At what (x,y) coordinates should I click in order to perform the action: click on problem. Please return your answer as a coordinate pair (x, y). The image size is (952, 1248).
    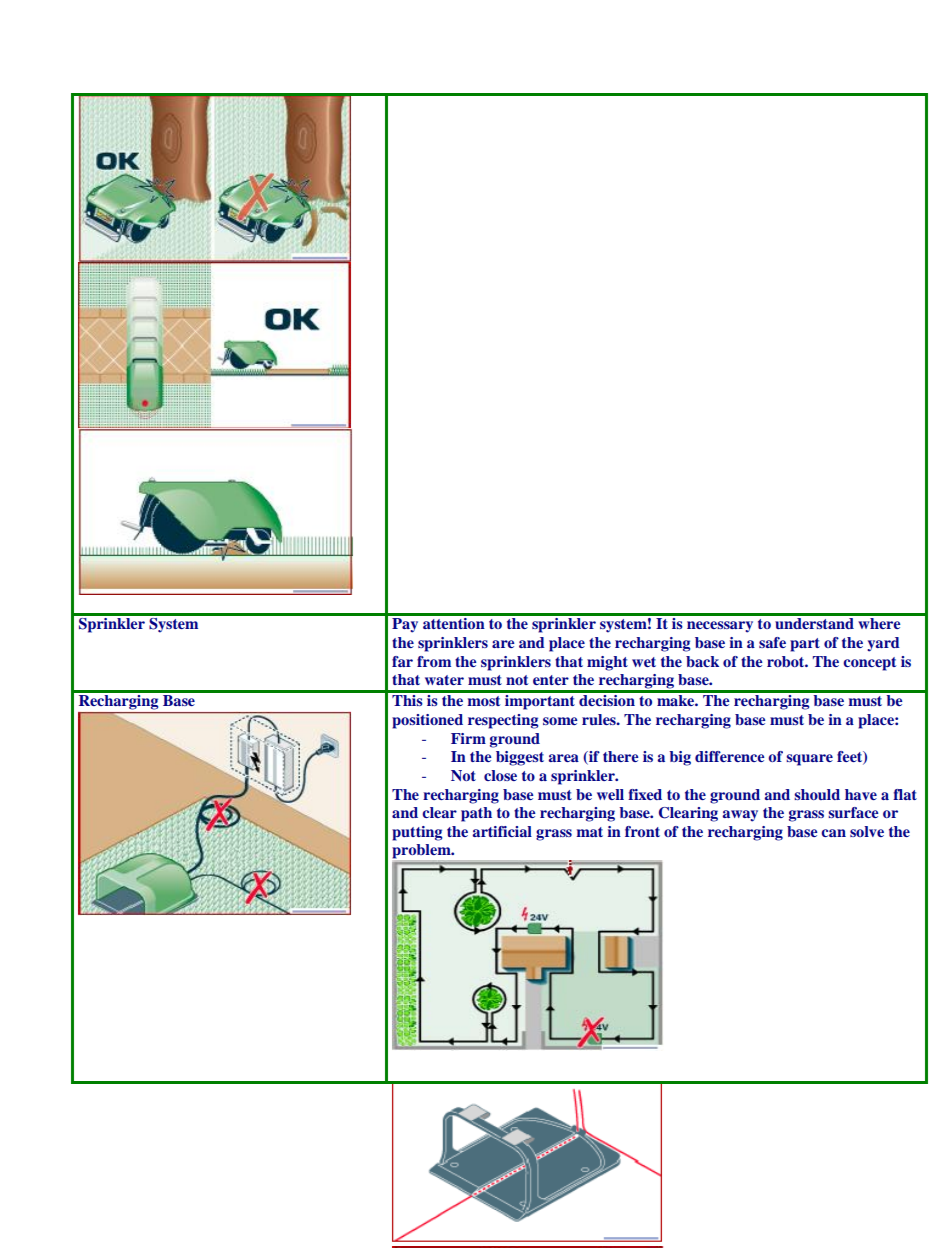
    Looking at the image, I should click on (423, 851).
